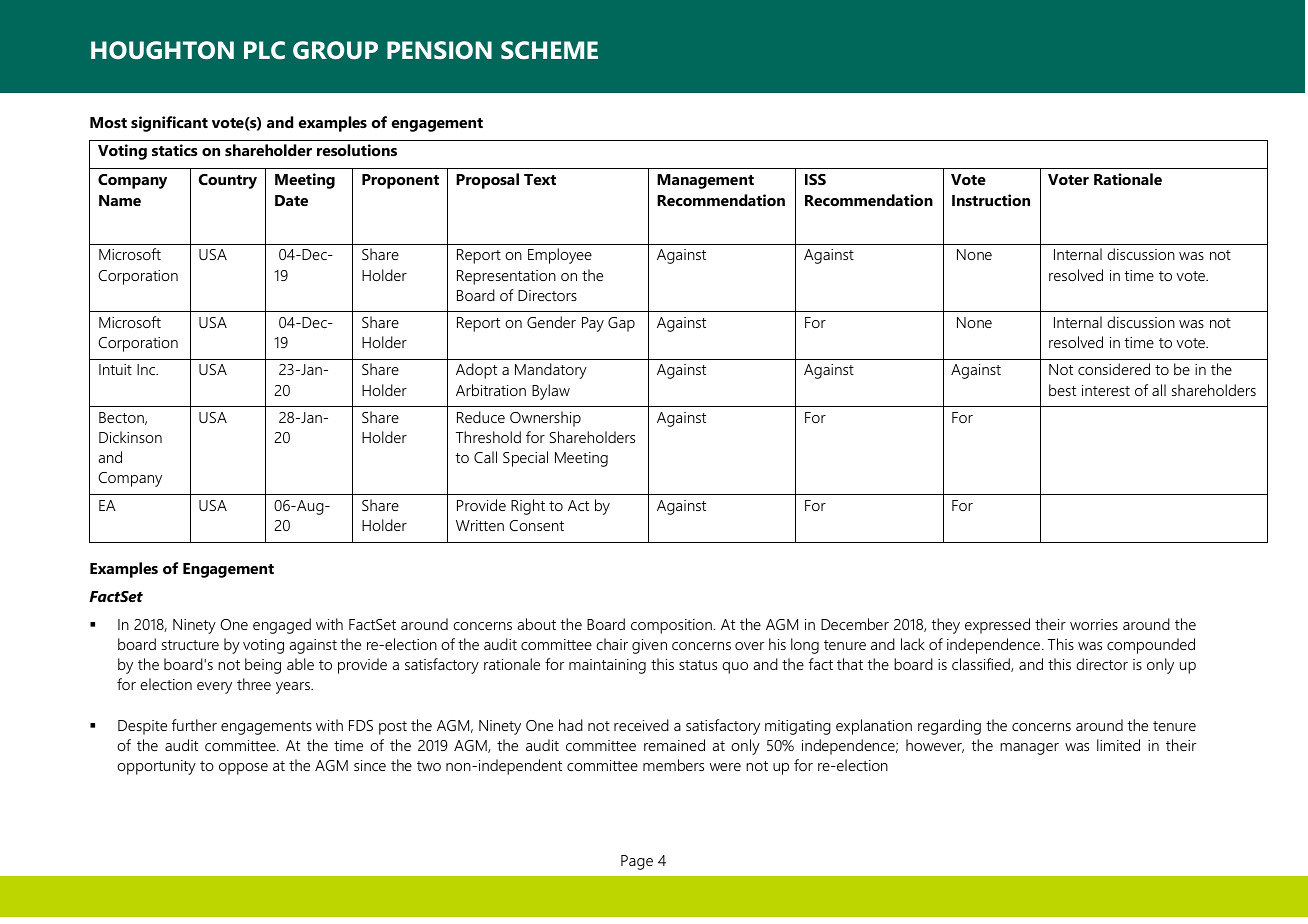  I want to click on Page, so click(637, 862).
